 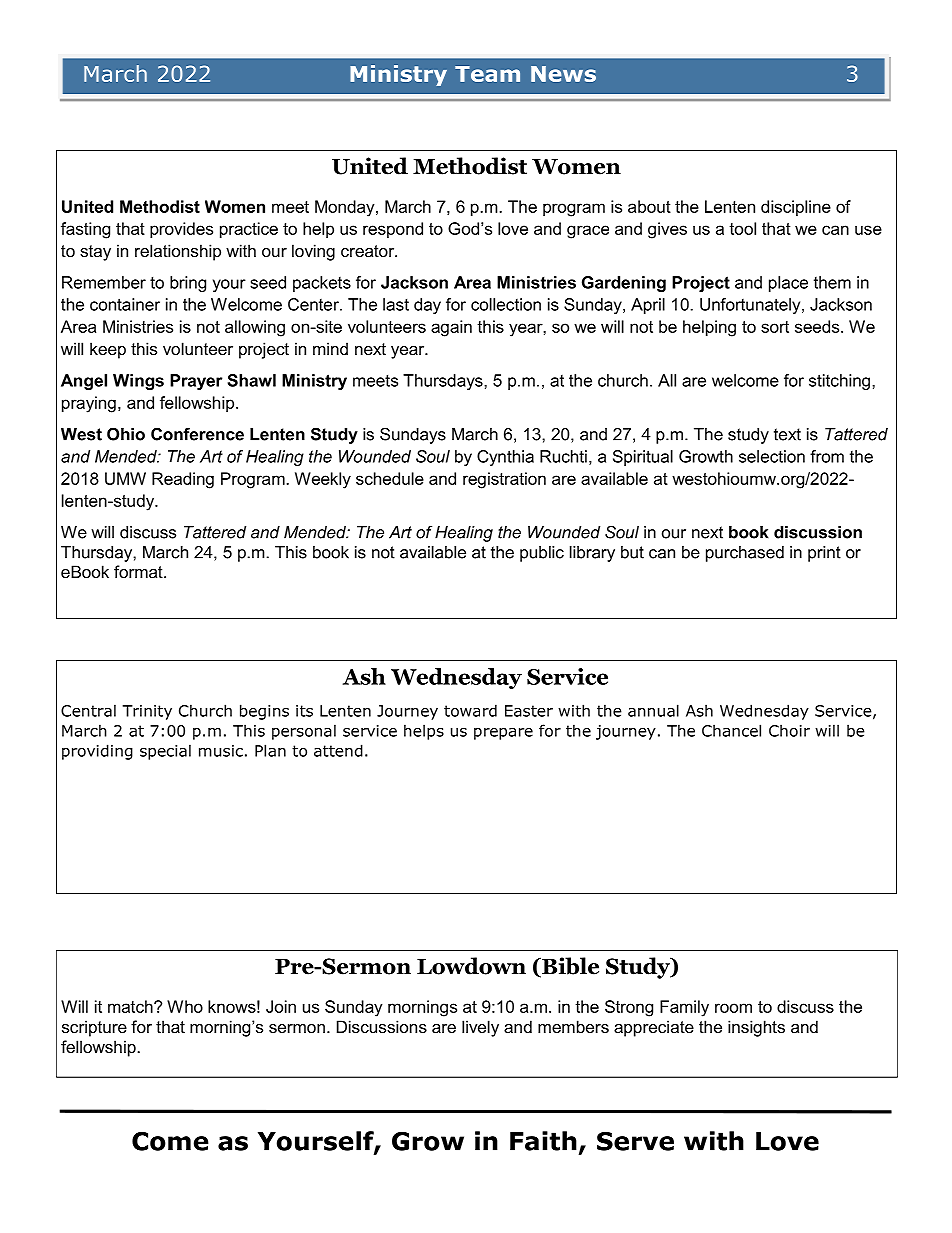 What do you see at coordinates (165, 752) in the image?
I see `special` at bounding box center [165, 752].
